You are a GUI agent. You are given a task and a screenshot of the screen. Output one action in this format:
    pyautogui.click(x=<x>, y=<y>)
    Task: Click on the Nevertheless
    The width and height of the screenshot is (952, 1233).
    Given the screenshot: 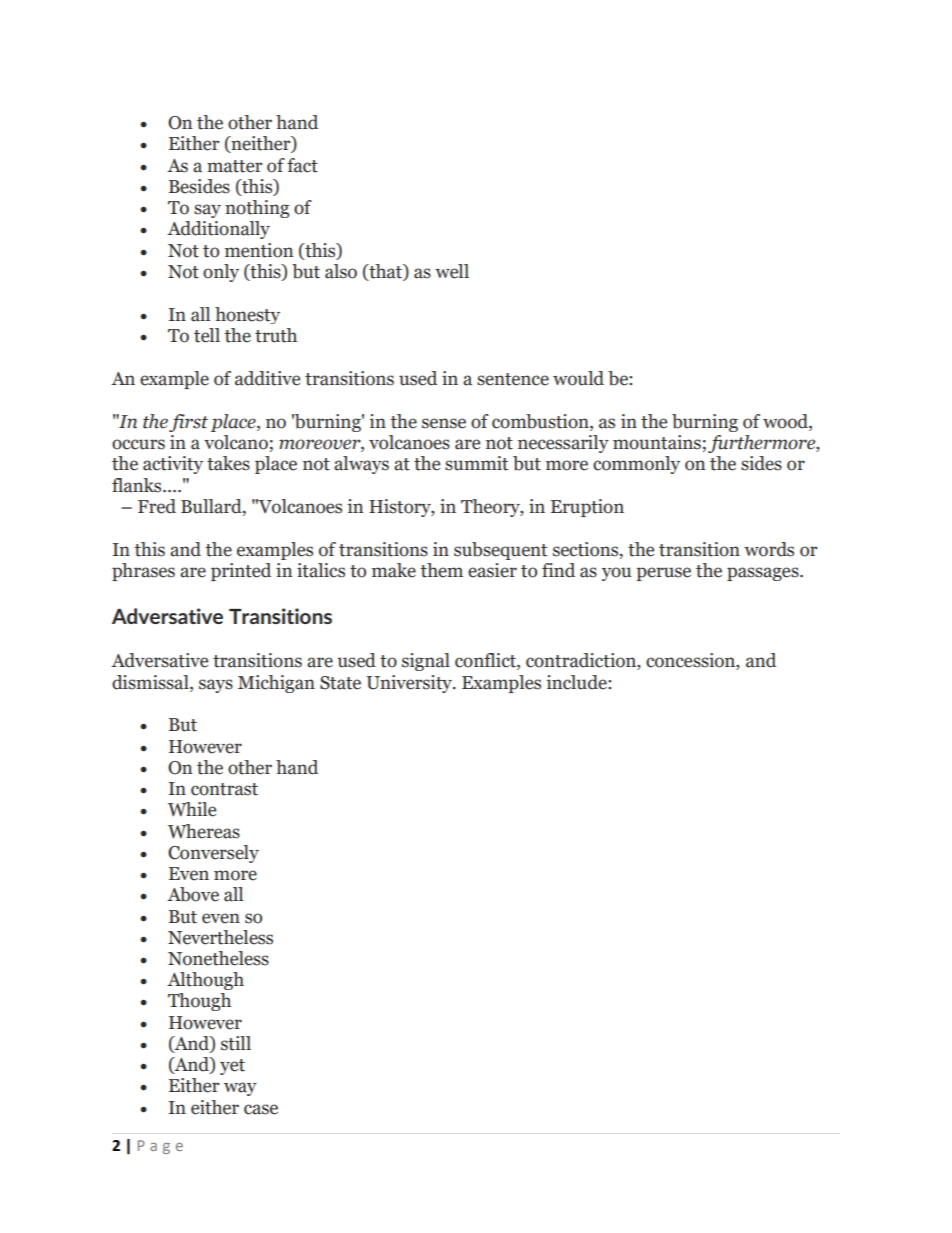 What is the action you would take?
    pyautogui.click(x=220, y=937)
